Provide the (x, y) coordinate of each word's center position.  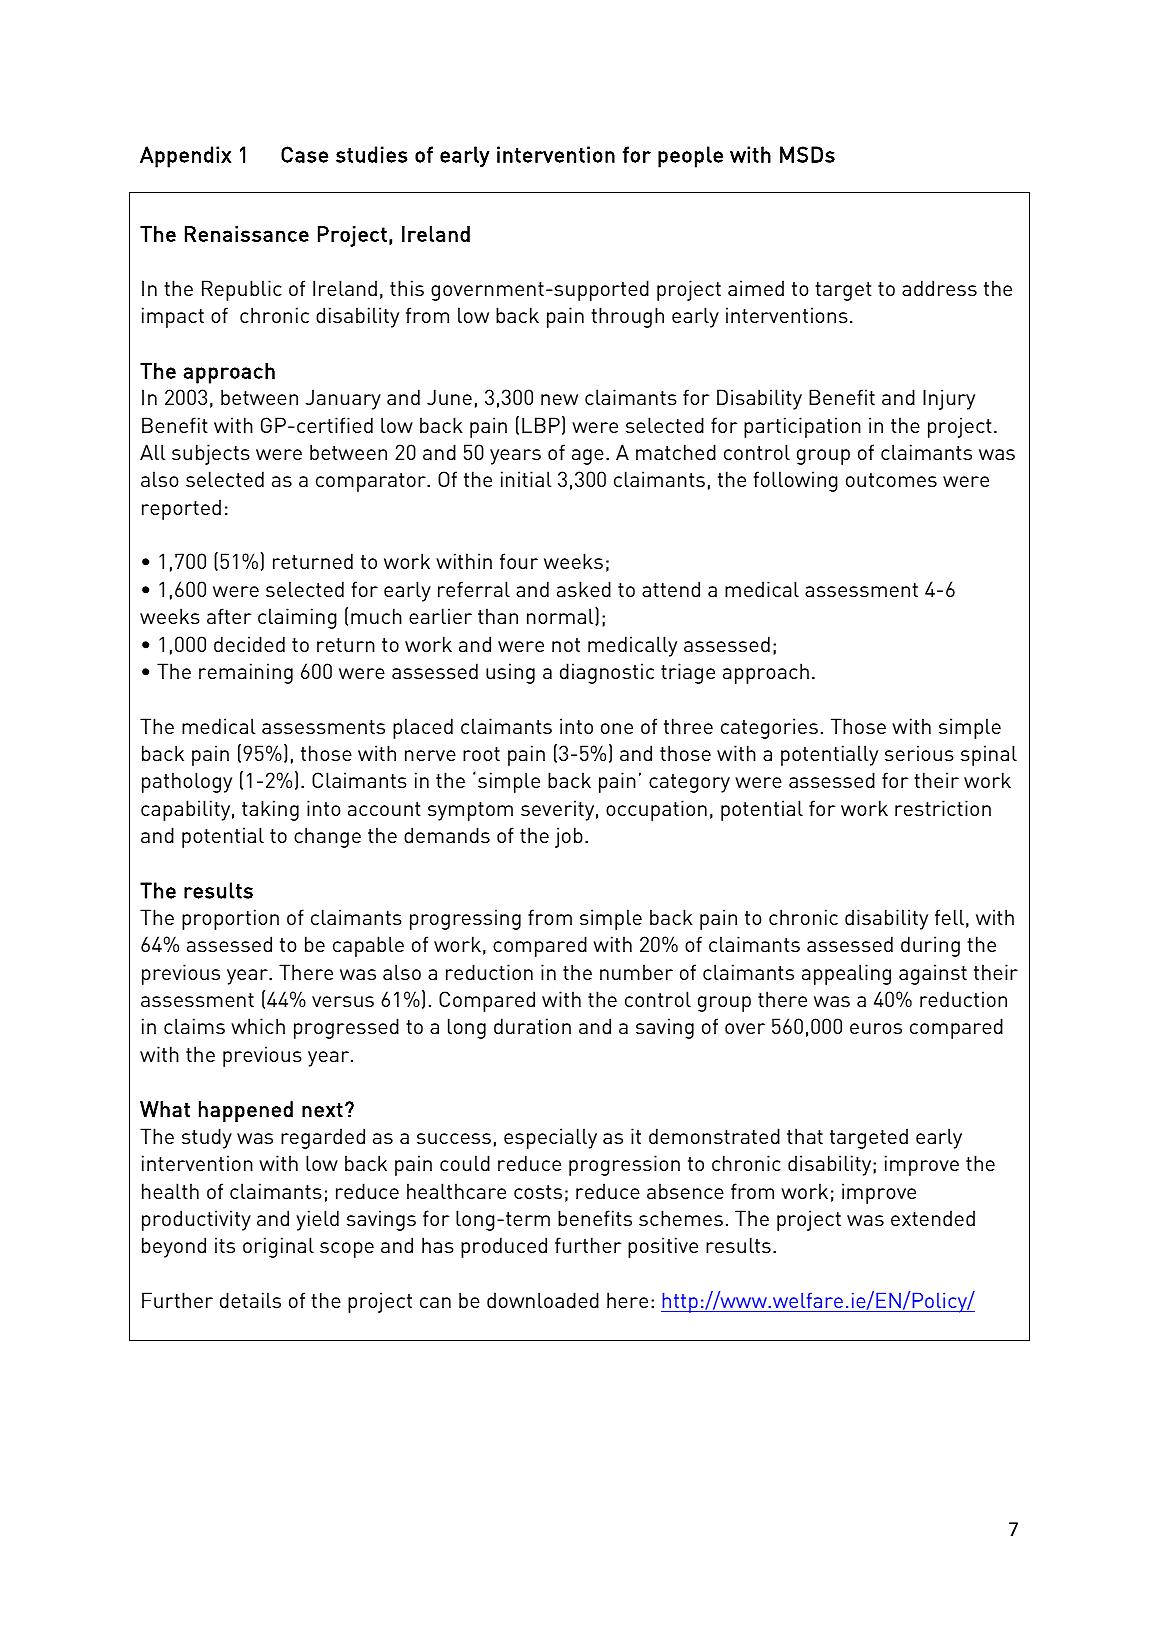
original (278, 1247)
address (939, 288)
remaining (246, 673)
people (690, 157)
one (617, 728)
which (258, 1026)
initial (526, 479)
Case (304, 154)
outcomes (891, 480)
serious (919, 753)
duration (532, 1026)
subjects (211, 454)
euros (876, 1028)
